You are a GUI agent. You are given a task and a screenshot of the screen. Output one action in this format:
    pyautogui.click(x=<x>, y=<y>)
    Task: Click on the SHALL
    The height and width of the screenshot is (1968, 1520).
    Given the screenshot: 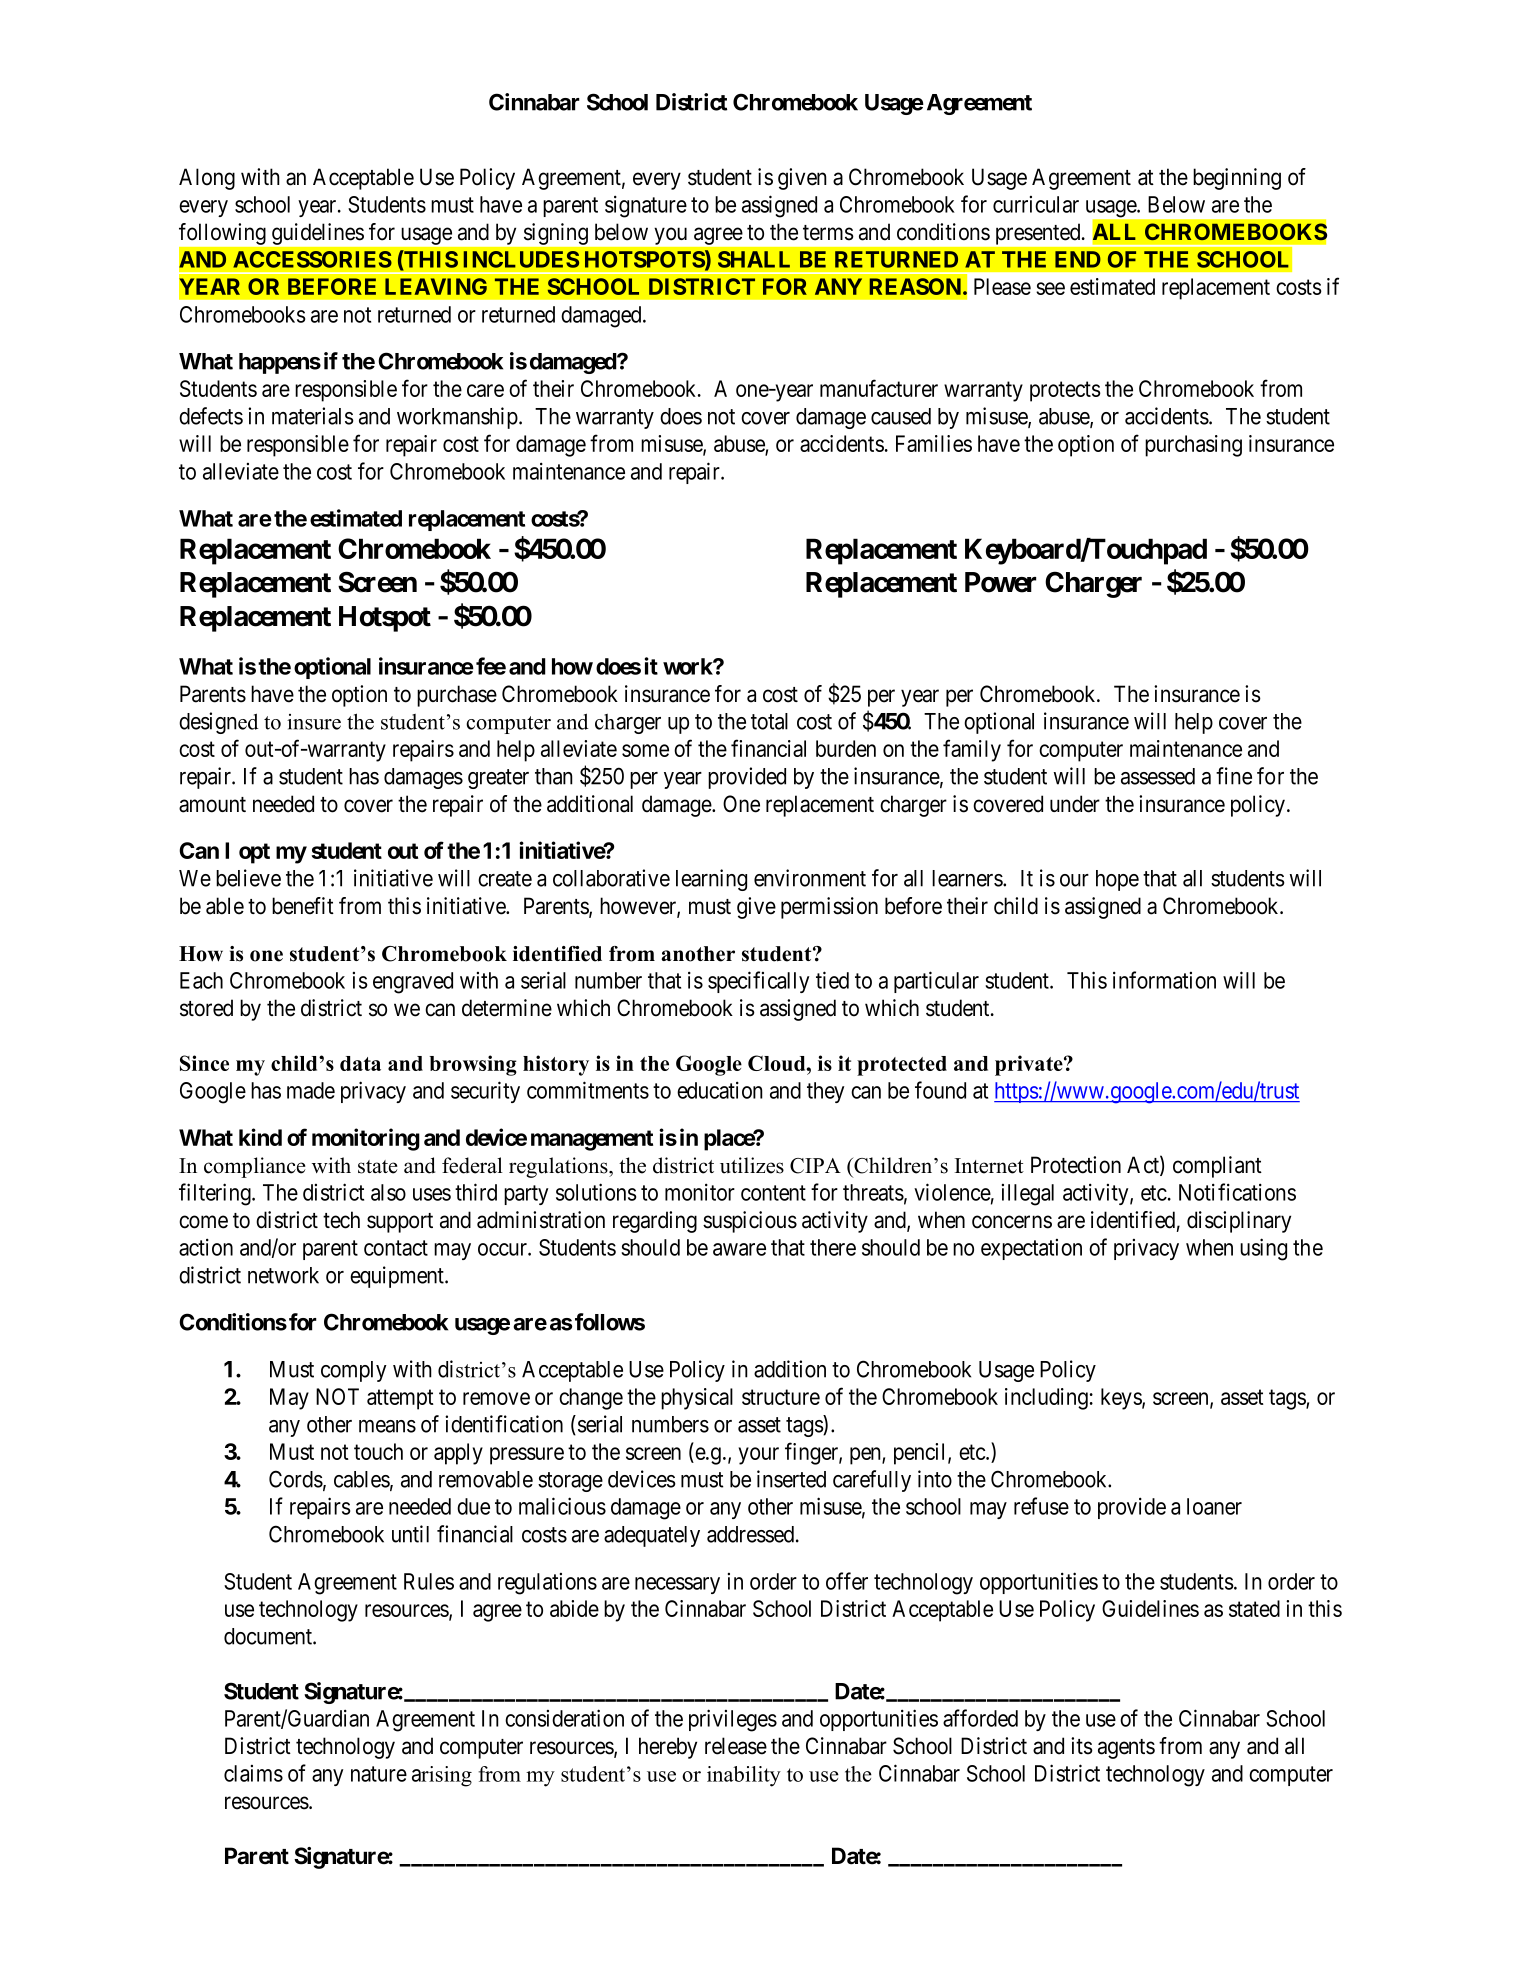 What is the action you would take?
    pyautogui.click(x=754, y=259)
